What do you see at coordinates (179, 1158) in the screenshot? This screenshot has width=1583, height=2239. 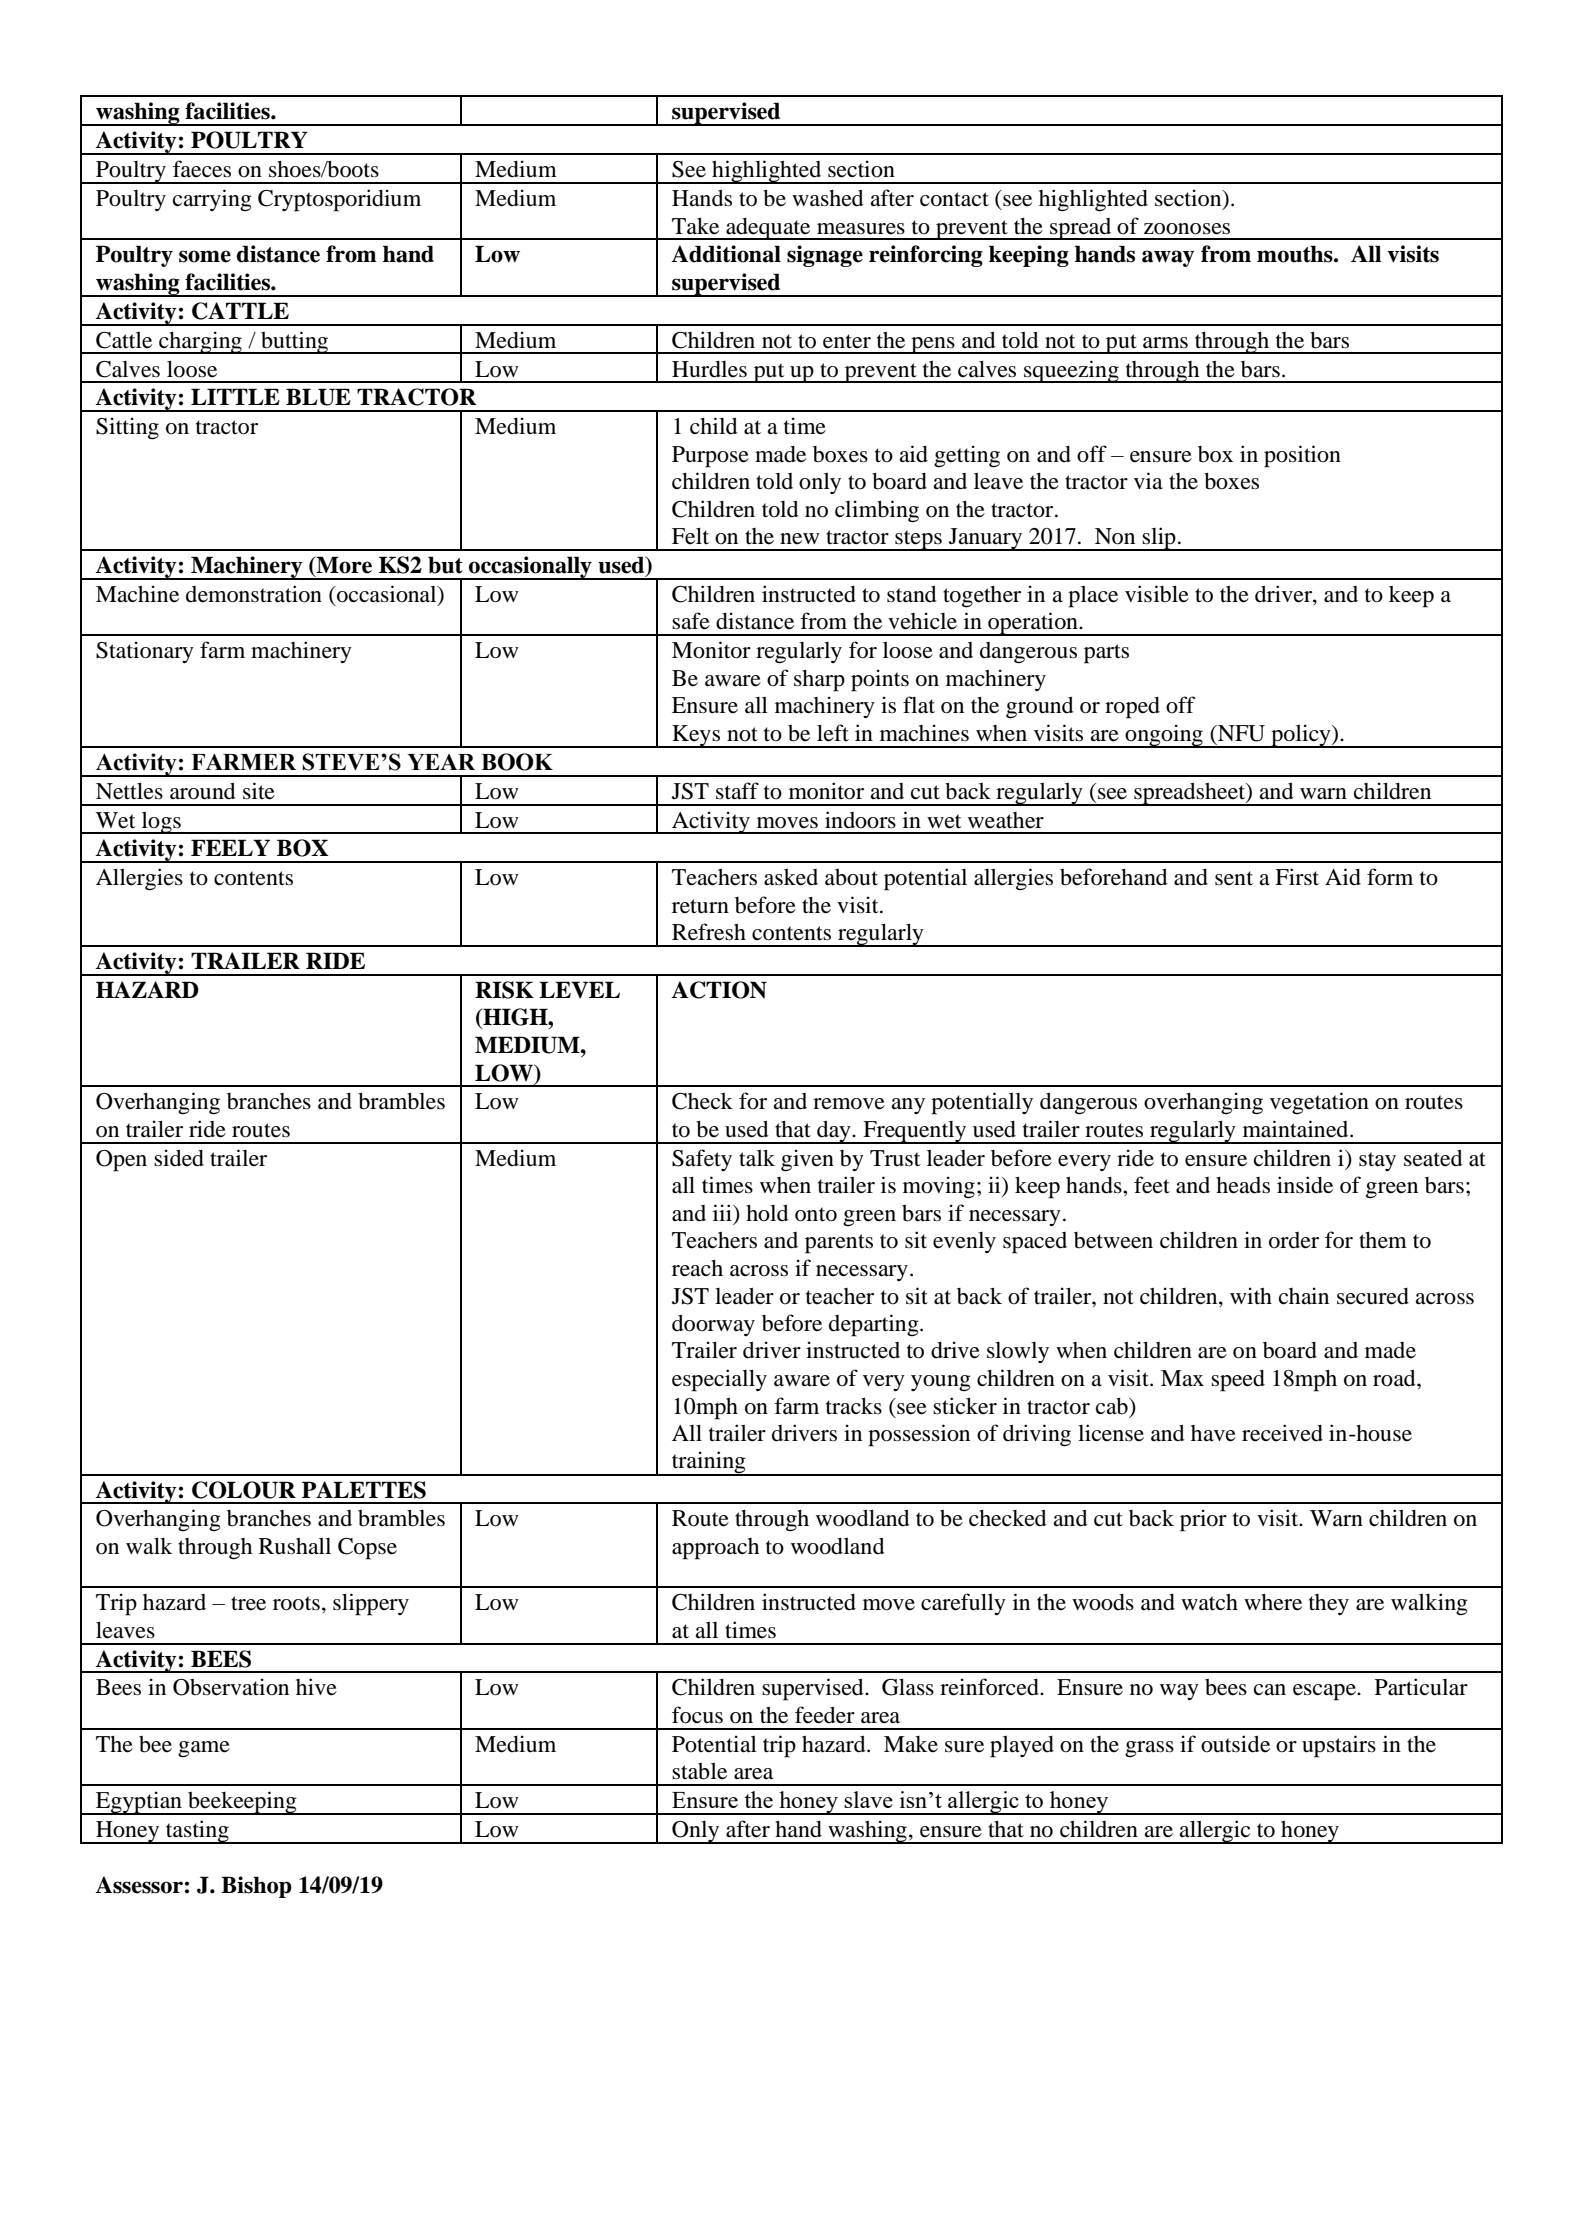 I see `sided` at bounding box center [179, 1158].
